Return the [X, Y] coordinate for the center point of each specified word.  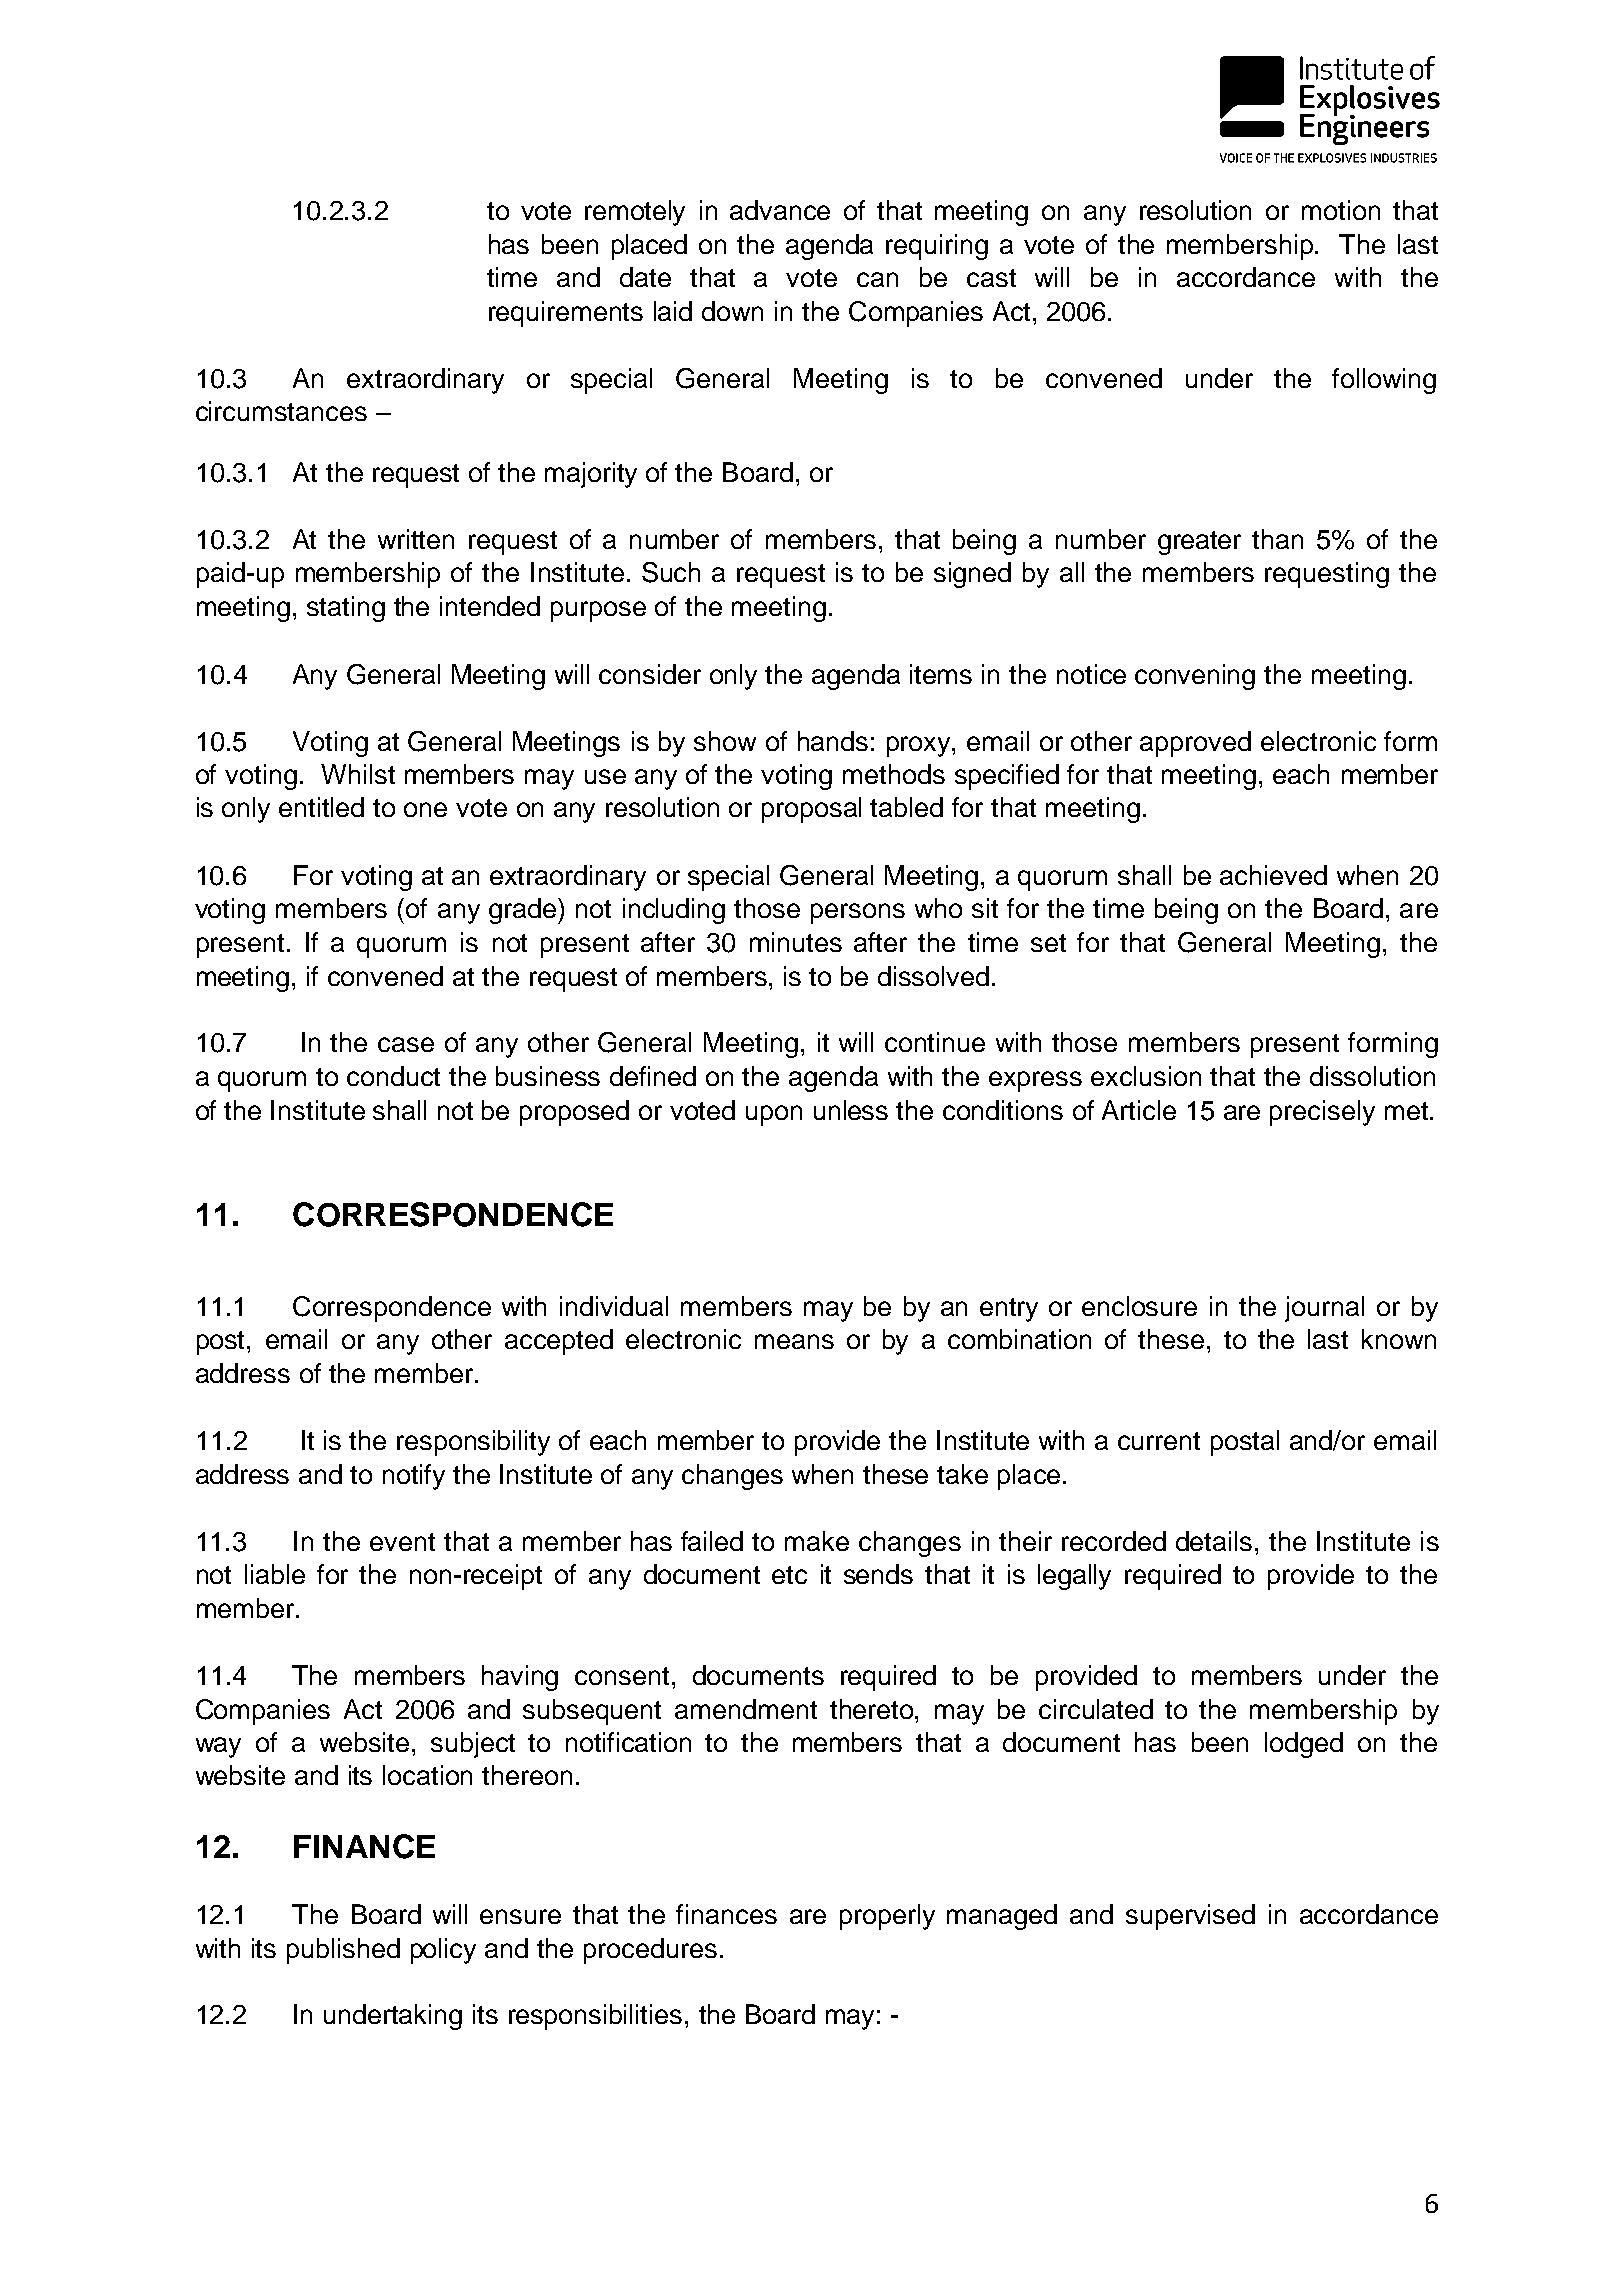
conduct [393, 1076]
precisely [1322, 1113]
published [343, 1951]
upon [774, 1115]
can [877, 279]
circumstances [281, 411]
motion [1341, 210]
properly [887, 1917]
